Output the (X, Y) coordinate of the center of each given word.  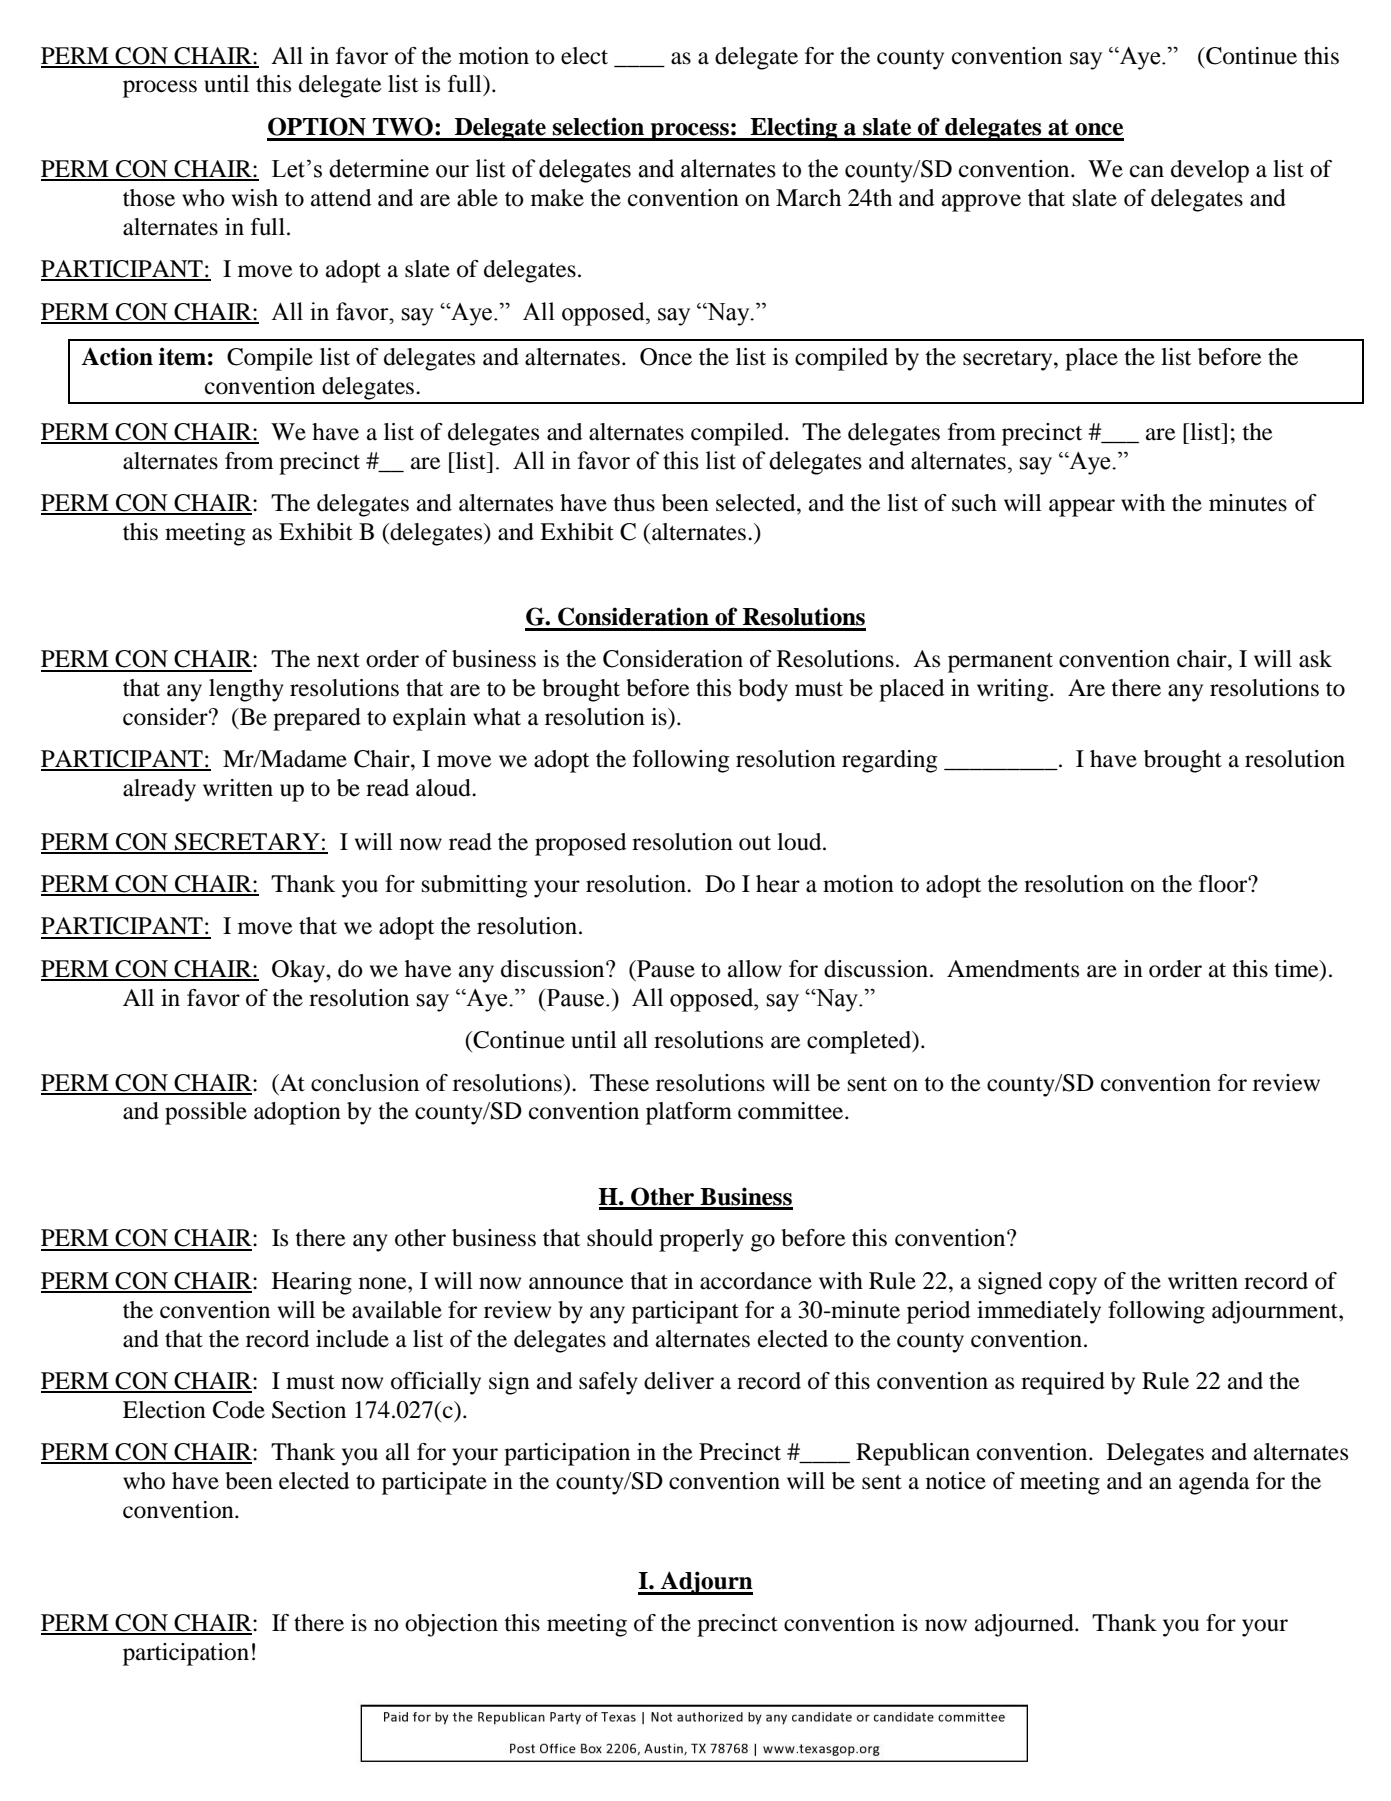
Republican (913, 1454)
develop (1210, 171)
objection (451, 1625)
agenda (1214, 1483)
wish (255, 198)
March (808, 198)
